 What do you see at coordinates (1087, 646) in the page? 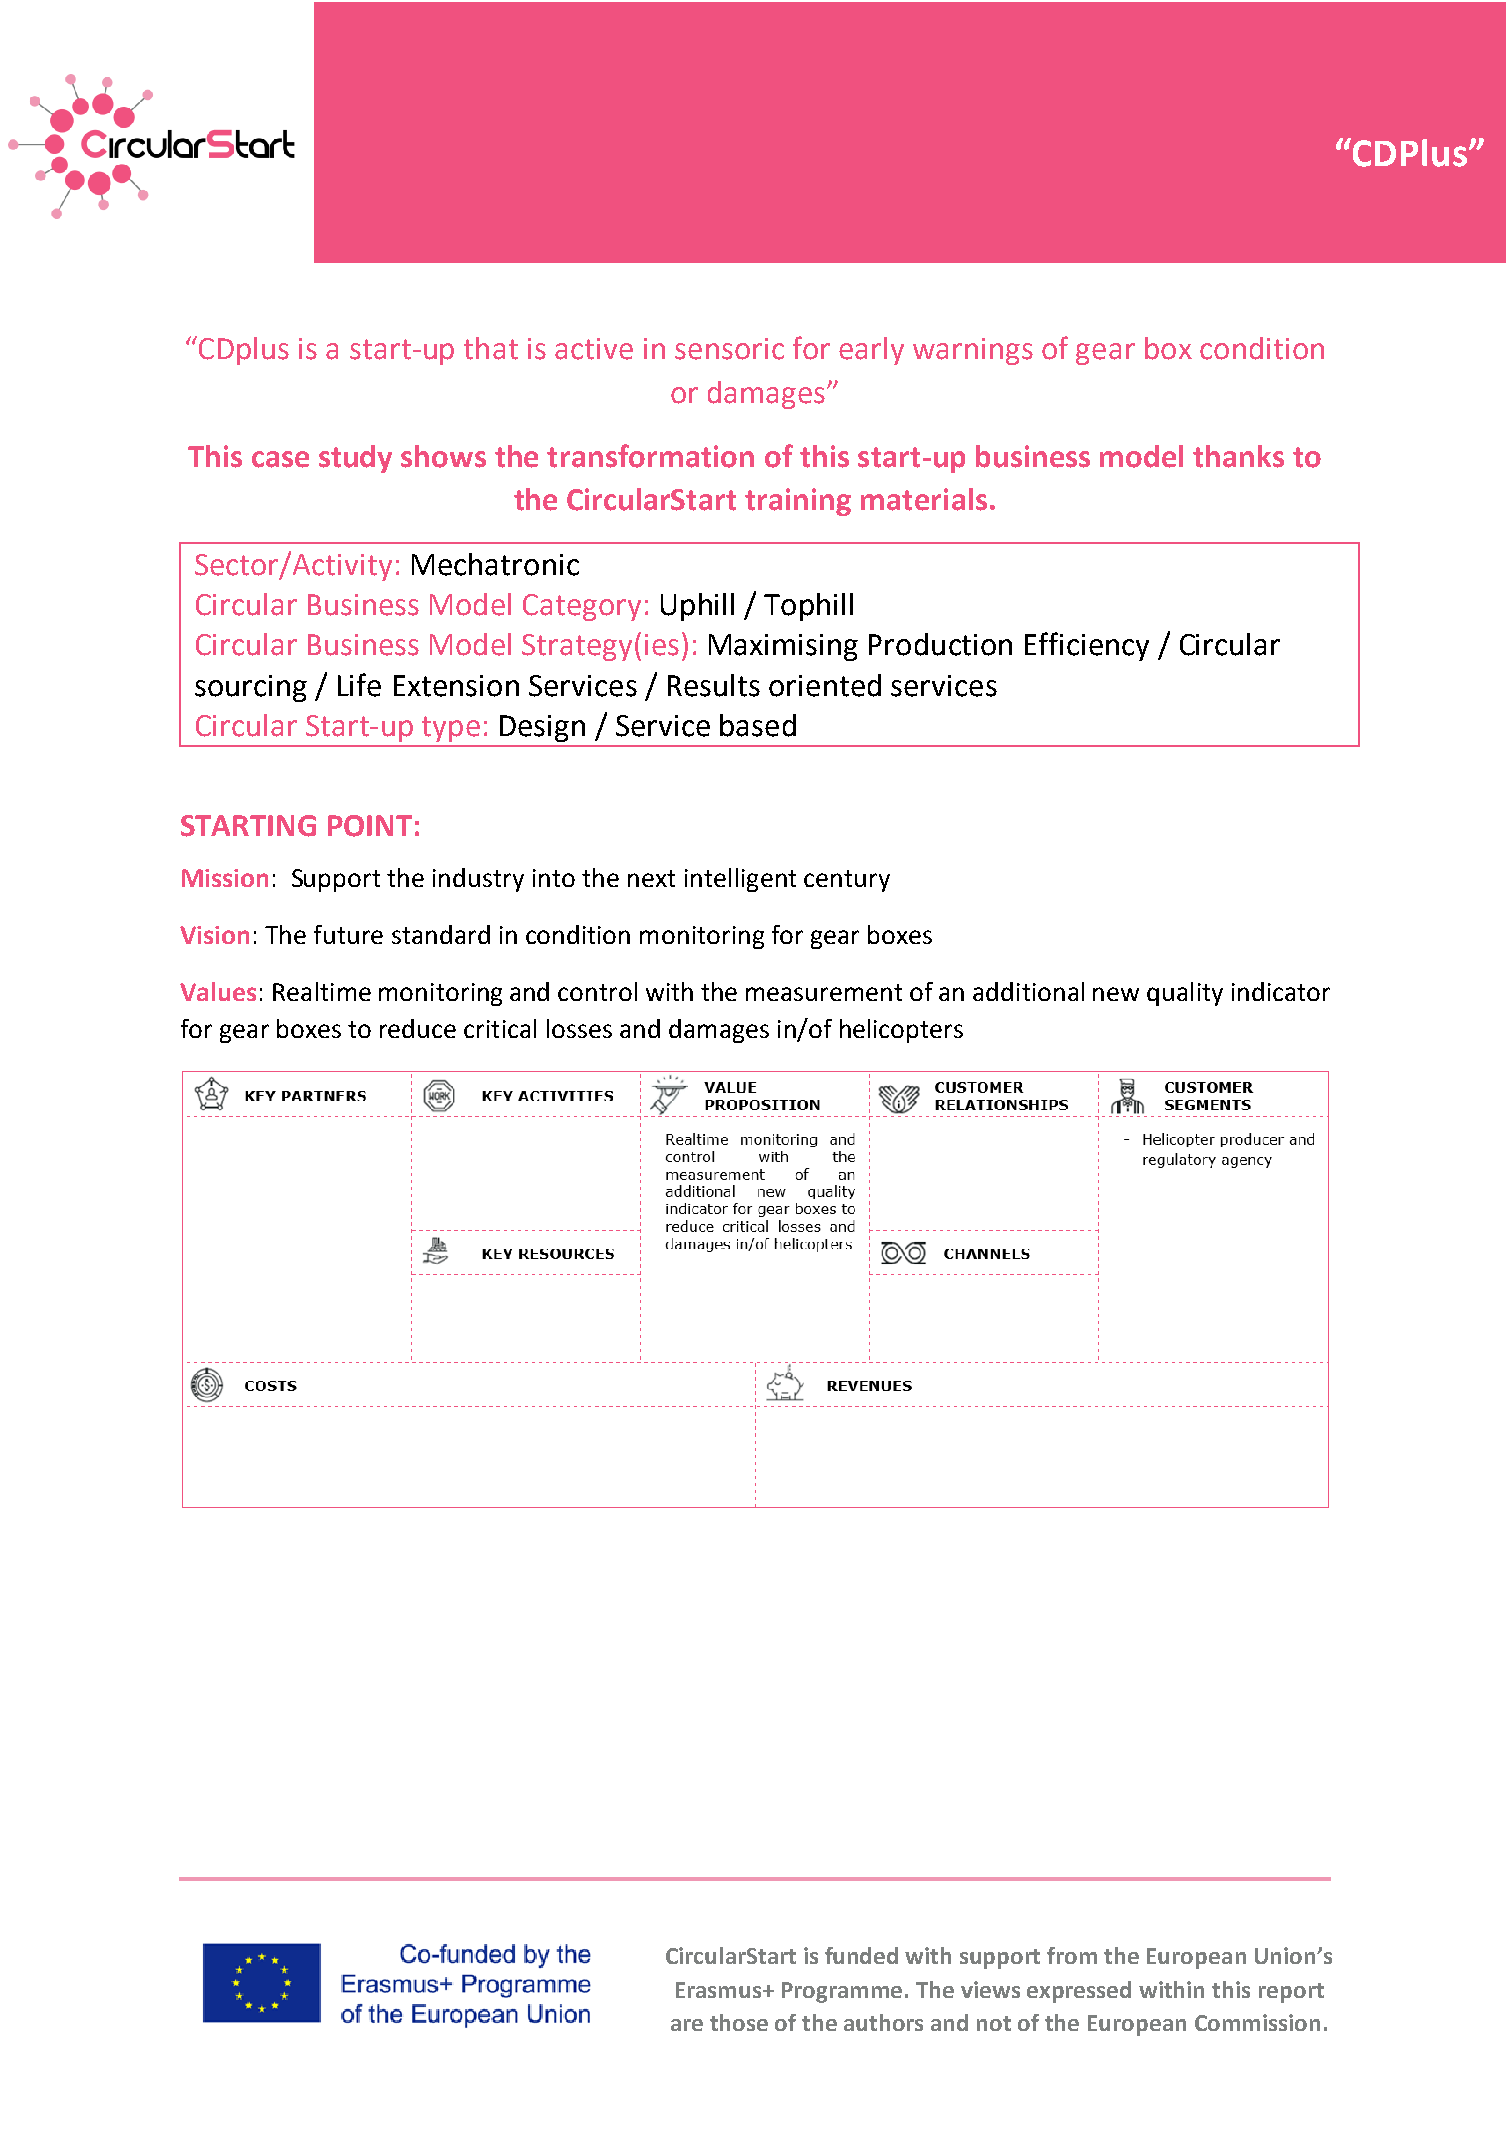
I see `Efficiency` at bounding box center [1087, 646].
